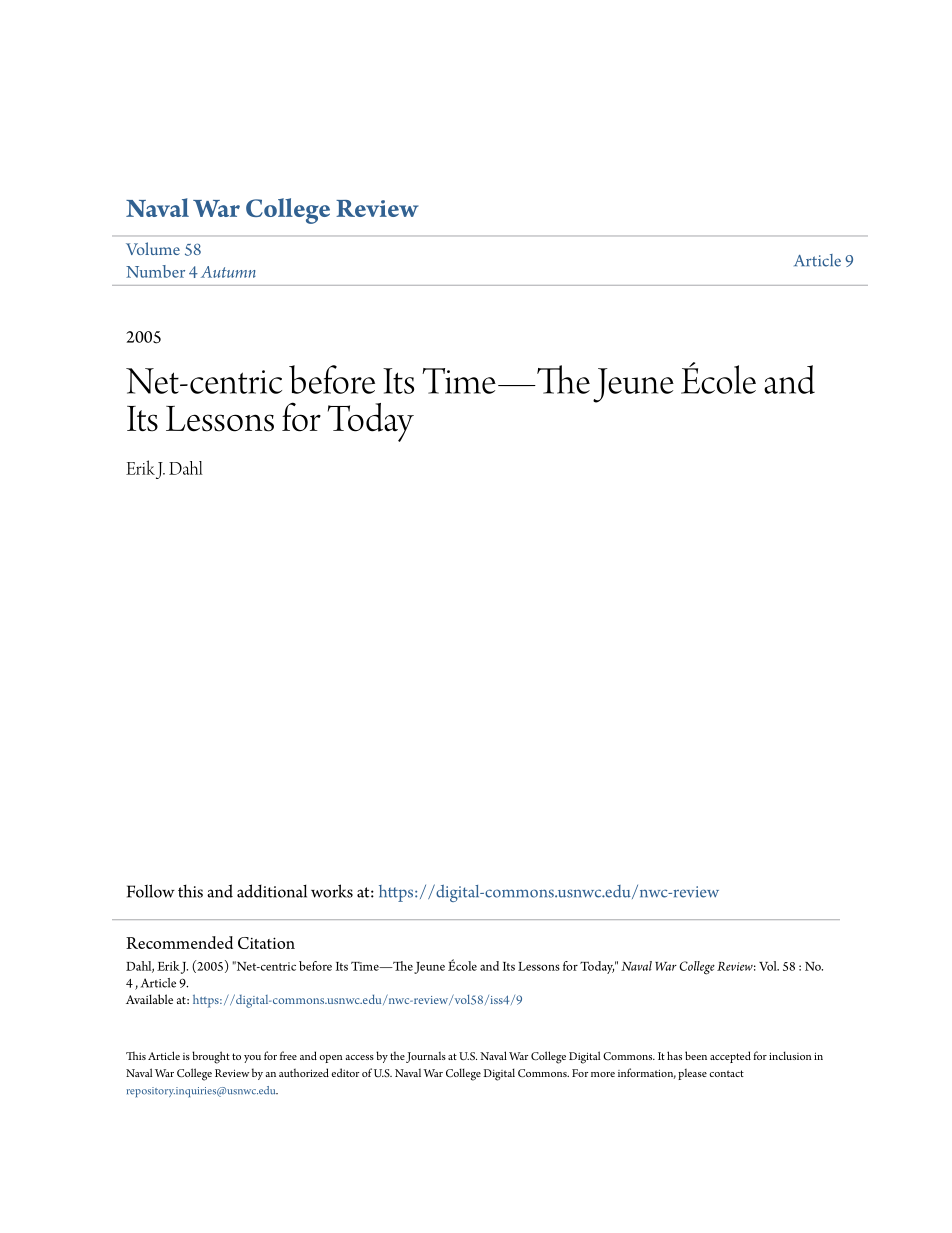  What do you see at coordinates (272, 891) in the screenshot?
I see `additional` at bounding box center [272, 891].
